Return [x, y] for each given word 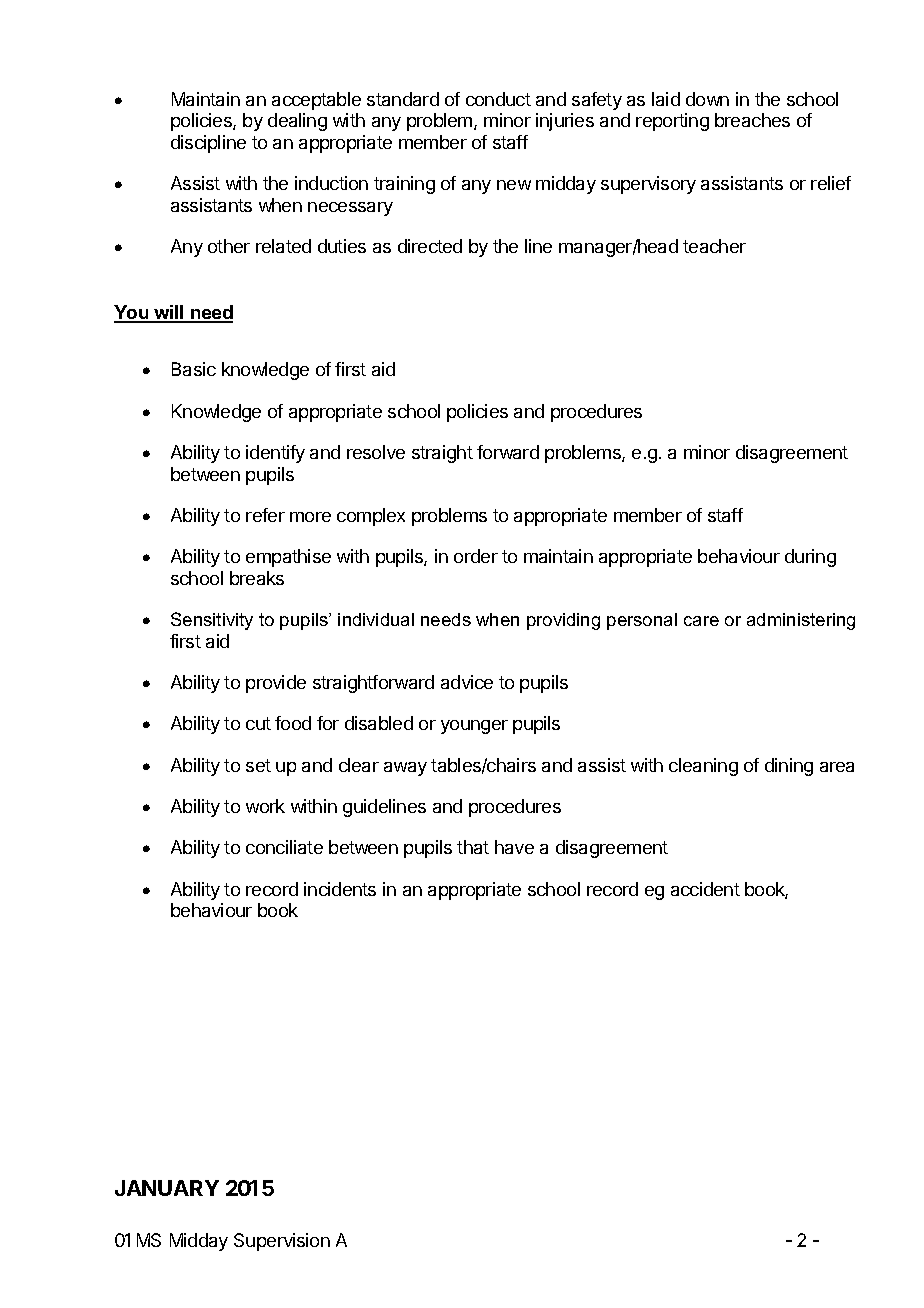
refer [265, 515]
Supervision [282, 1242]
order [476, 556]
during [810, 558]
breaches [752, 120]
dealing [297, 122]
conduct [498, 99]
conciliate [284, 847]
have [514, 847]
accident [705, 889]
